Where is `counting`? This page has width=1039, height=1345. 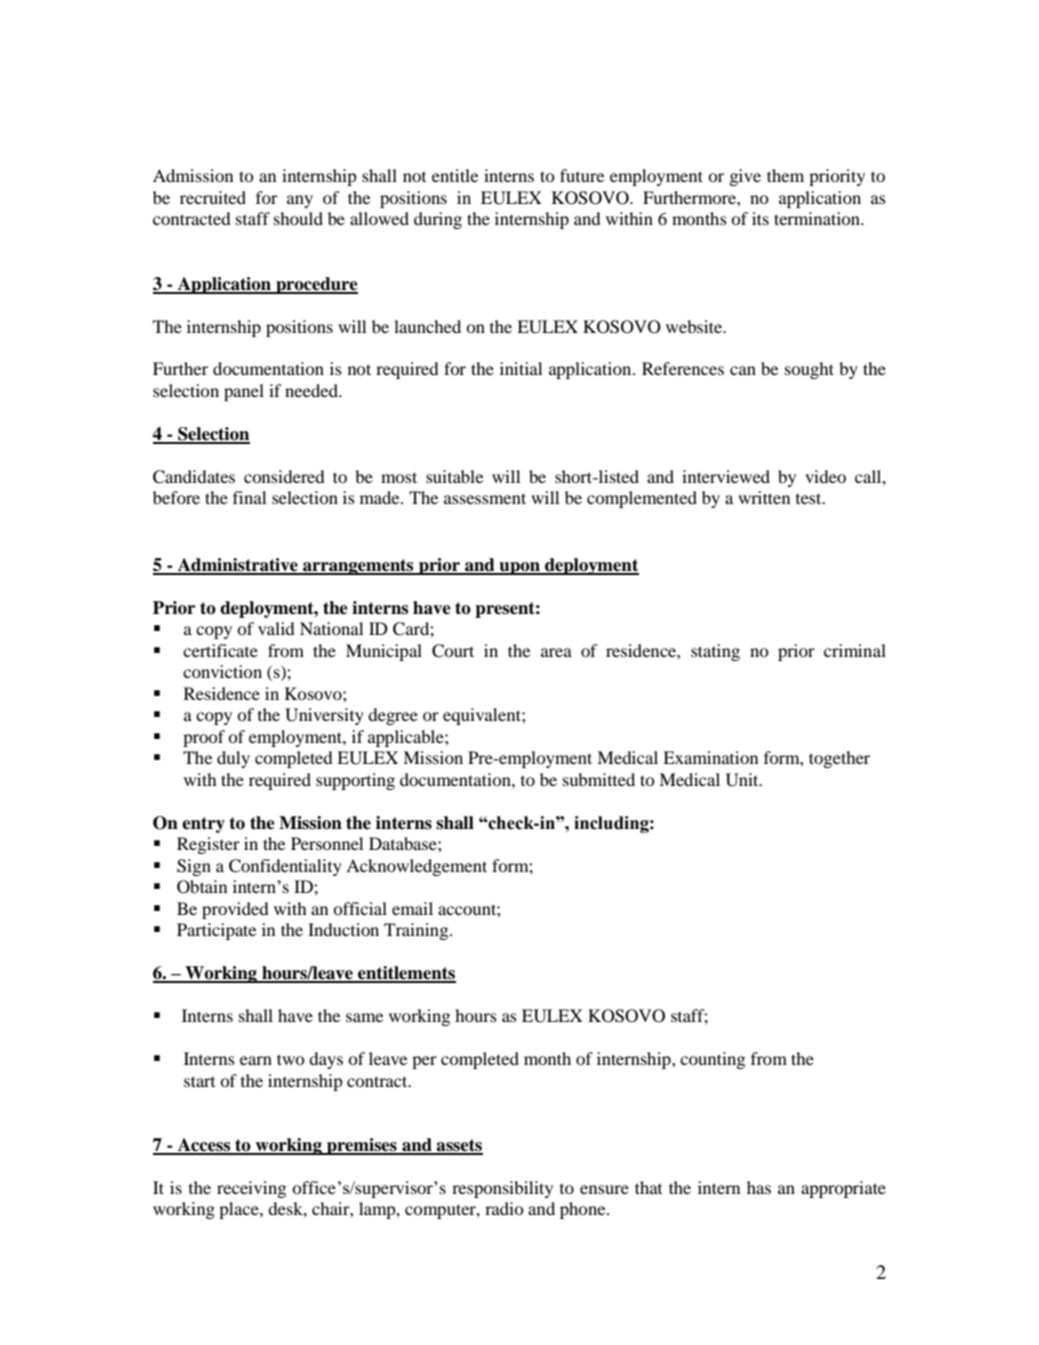
counting is located at coordinates (712, 1060).
